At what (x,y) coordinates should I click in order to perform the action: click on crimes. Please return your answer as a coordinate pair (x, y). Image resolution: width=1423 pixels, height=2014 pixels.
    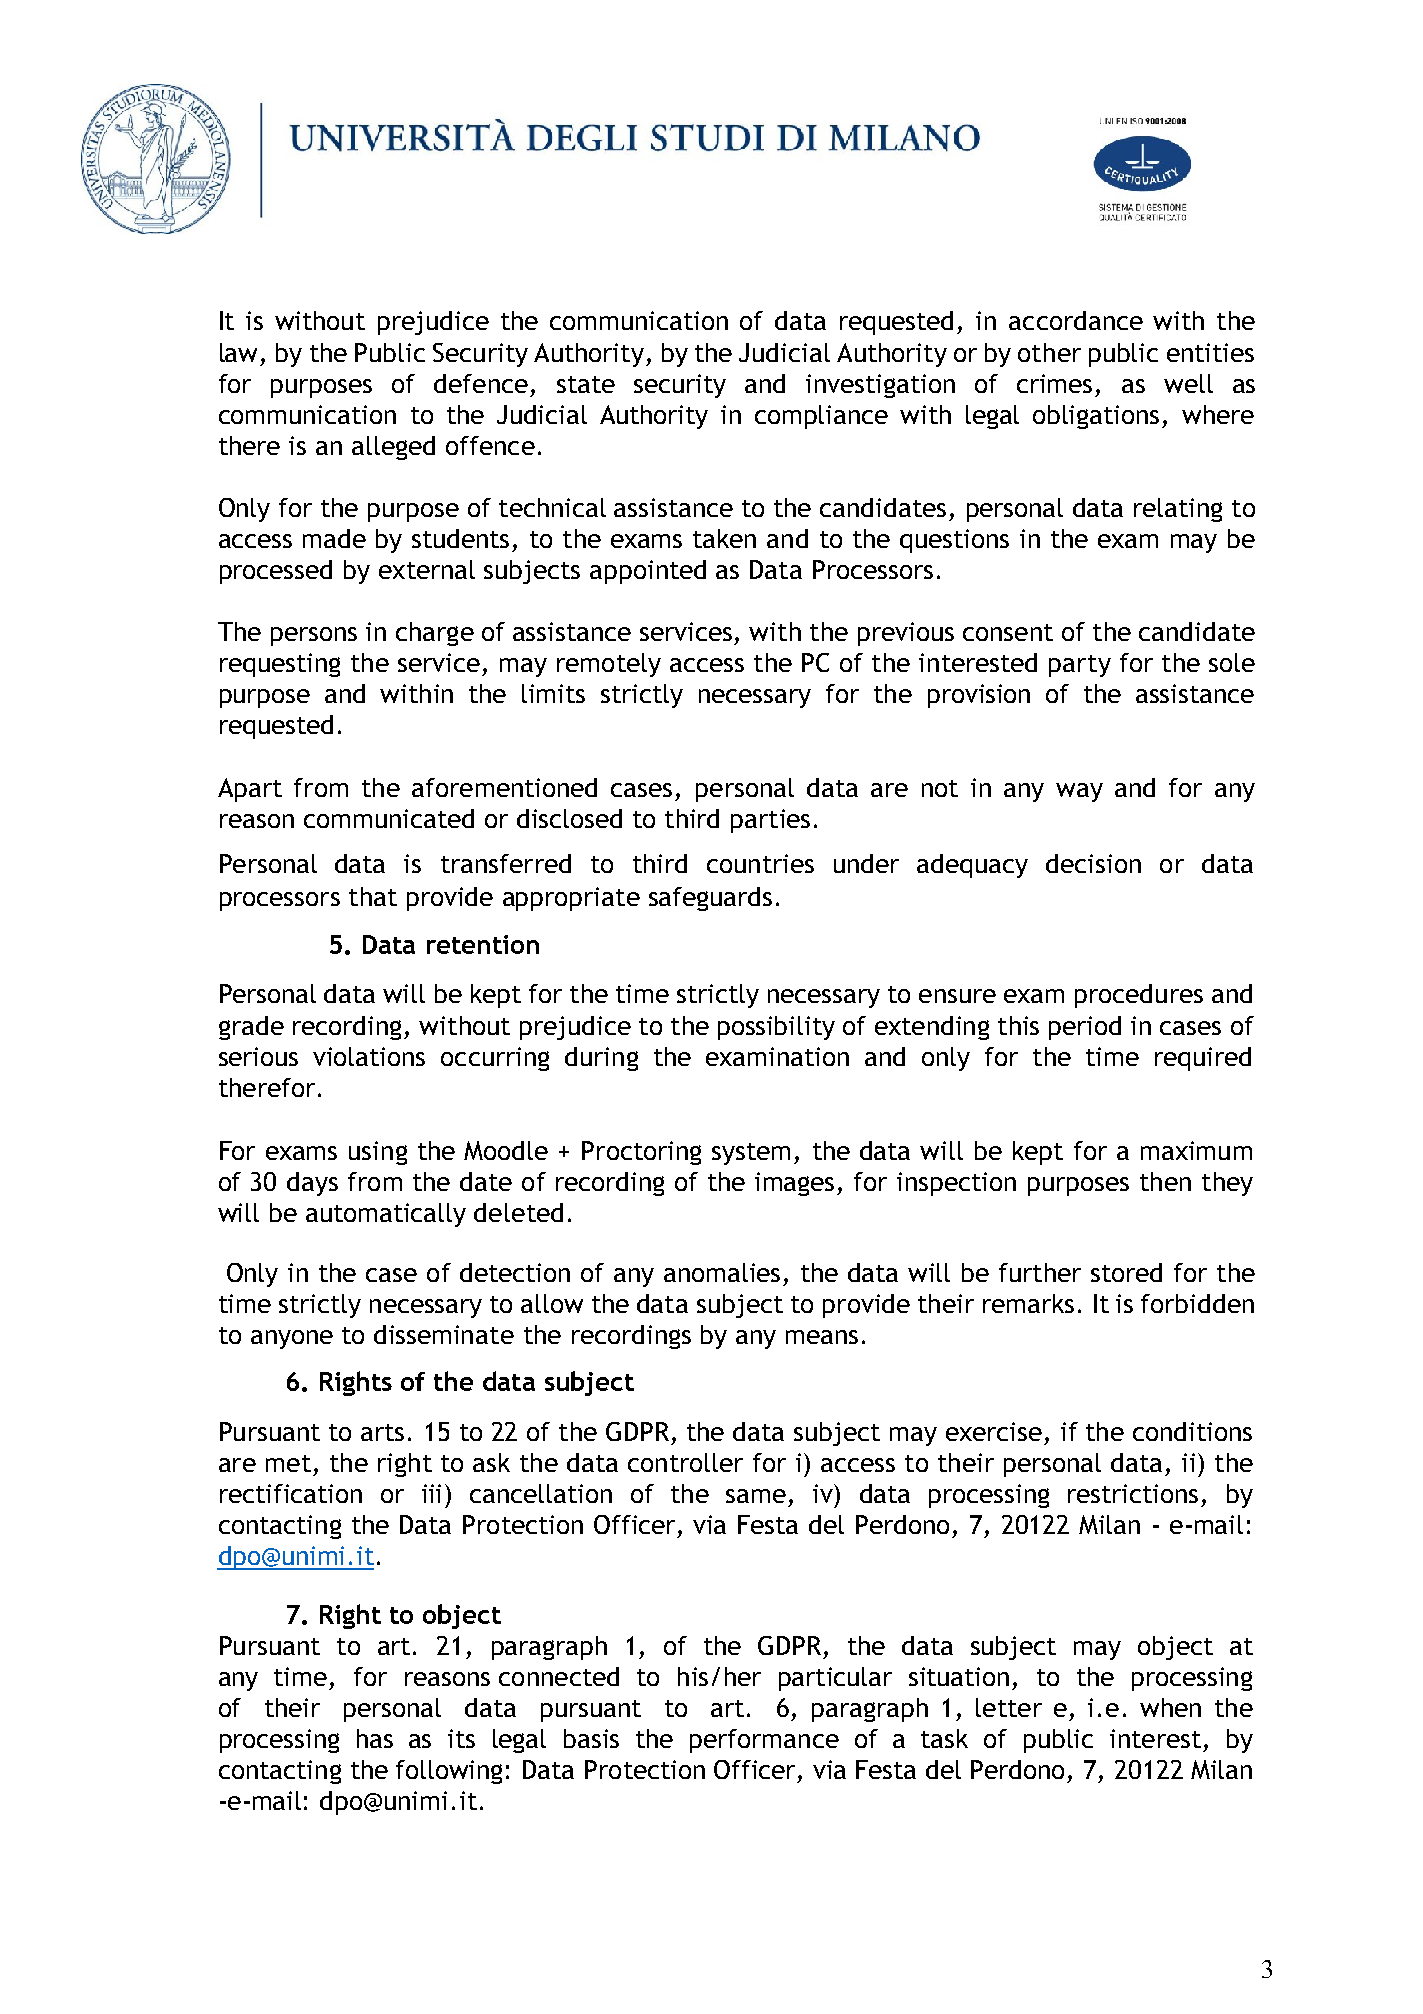
    Looking at the image, I should click on (1054, 383).
